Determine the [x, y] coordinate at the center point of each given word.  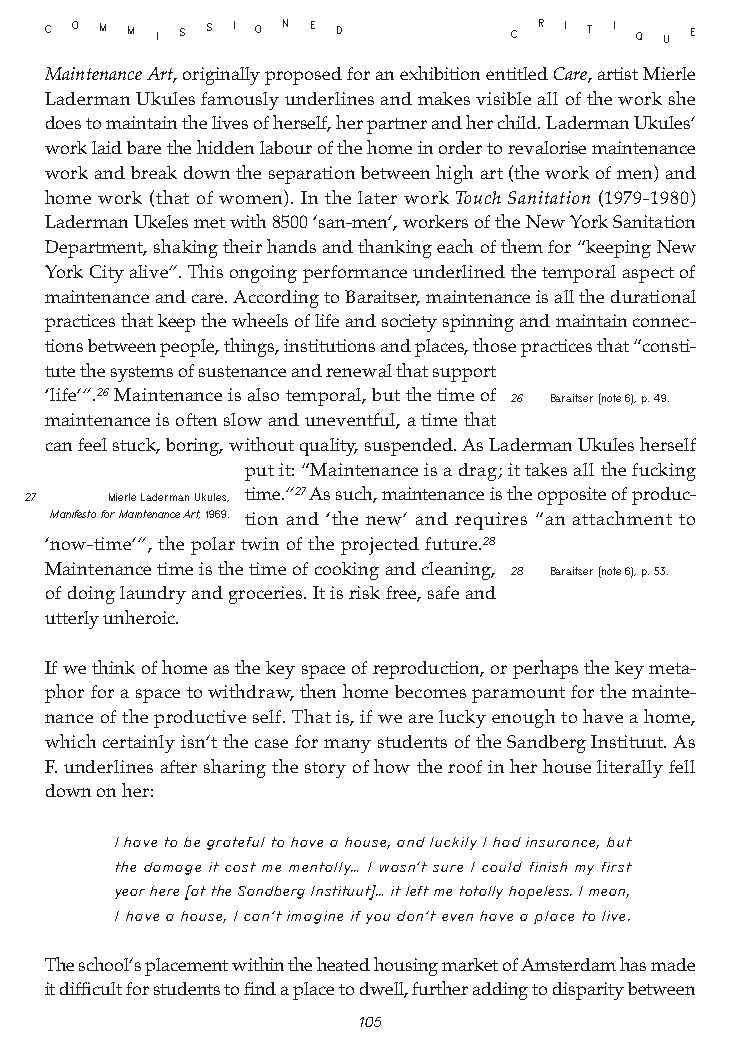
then [318, 691]
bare [144, 147]
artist [618, 73]
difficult [91, 988]
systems [142, 374]
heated [343, 964]
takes [546, 469]
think [113, 667]
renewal [359, 370]
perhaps [545, 669]
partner [397, 126]
